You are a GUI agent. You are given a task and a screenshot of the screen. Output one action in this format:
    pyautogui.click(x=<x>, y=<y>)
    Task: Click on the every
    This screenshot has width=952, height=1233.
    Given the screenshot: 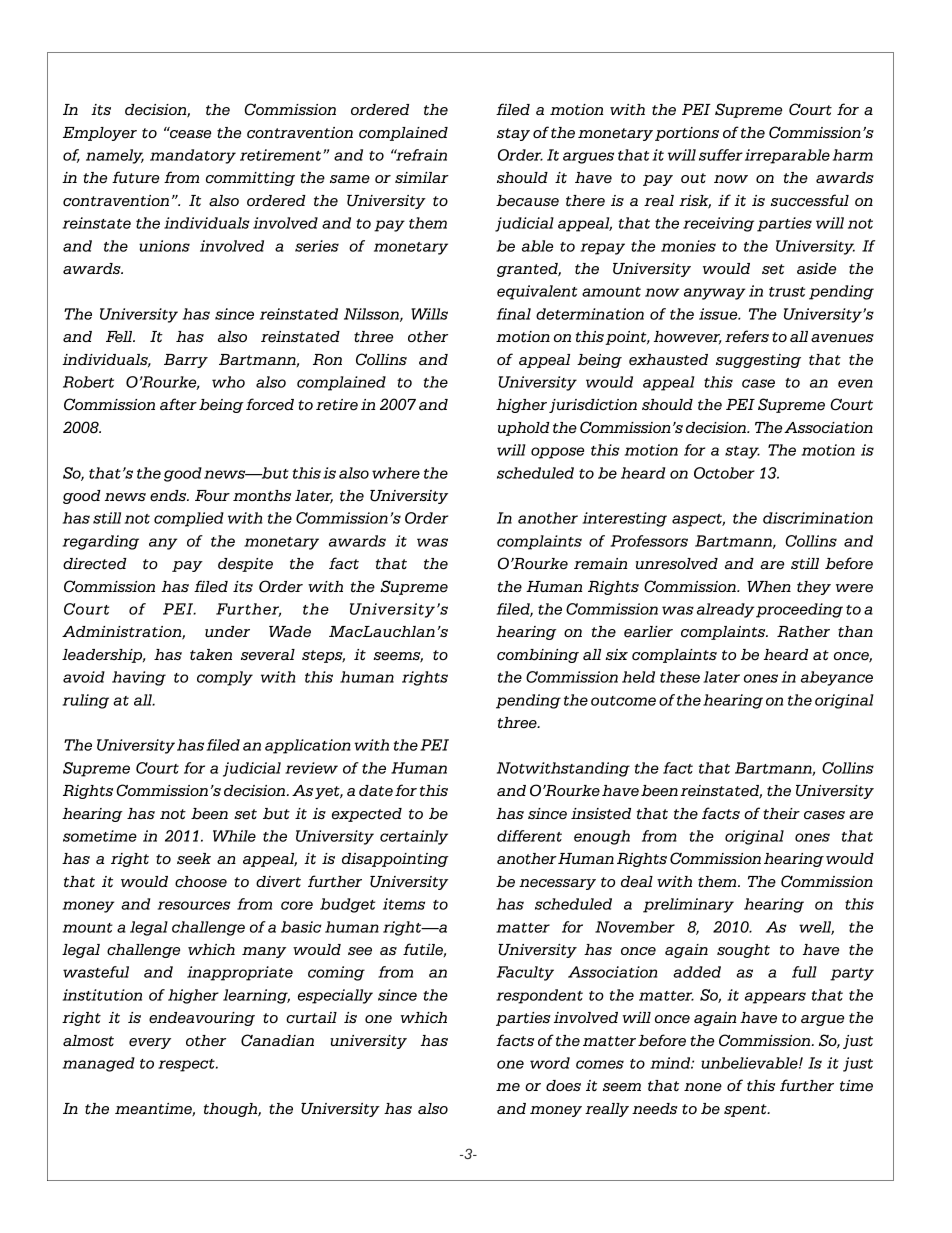 What is the action you would take?
    pyautogui.click(x=150, y=1043)
